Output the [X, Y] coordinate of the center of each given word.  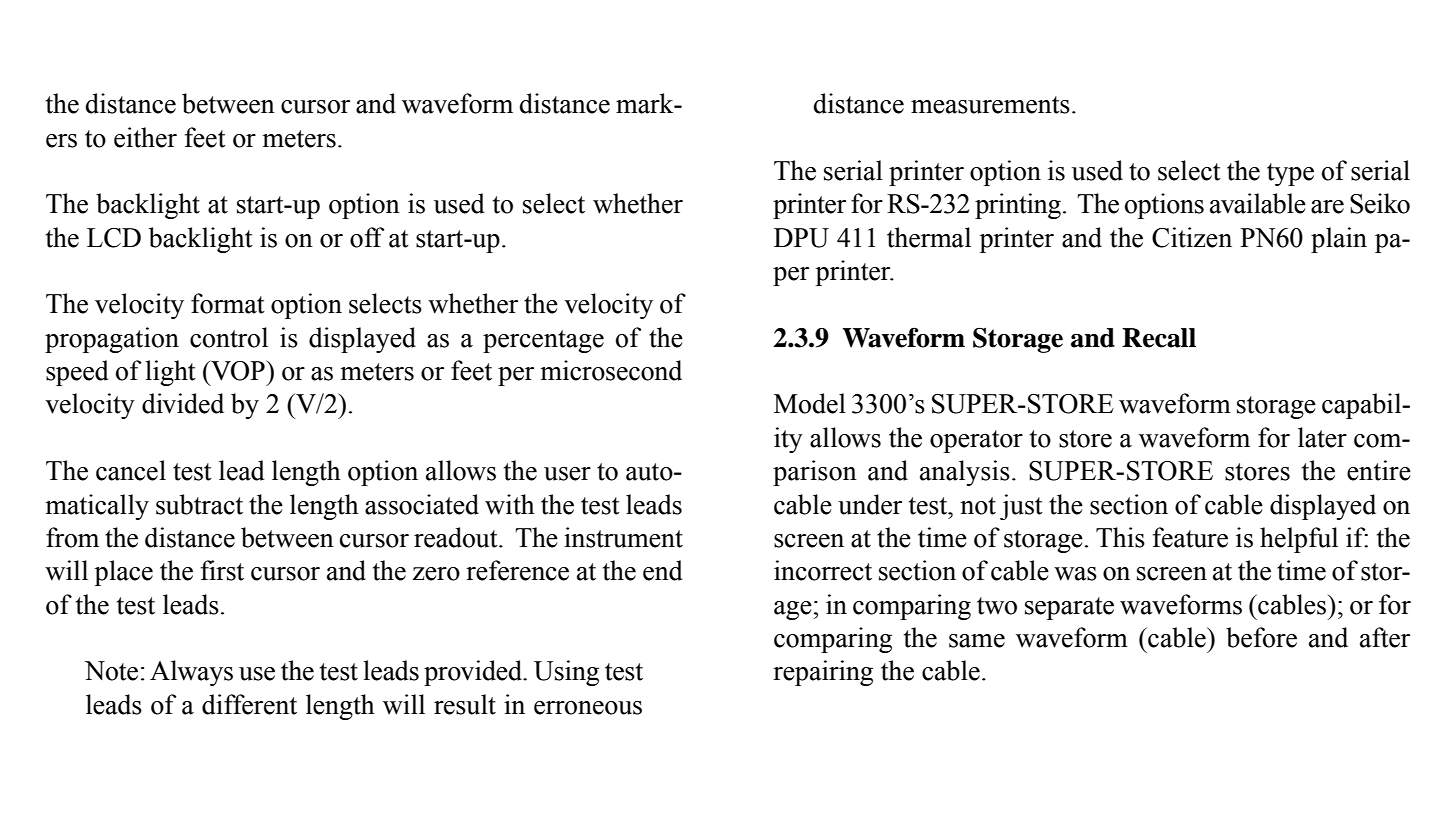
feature [1190, 537]
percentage [543, 341]
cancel [131, 470]
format [228, 303]
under [870, 504]
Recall [1159, 338]
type [1290, 174]
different [249, 704]
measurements [990, 105]
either [145, 137]
